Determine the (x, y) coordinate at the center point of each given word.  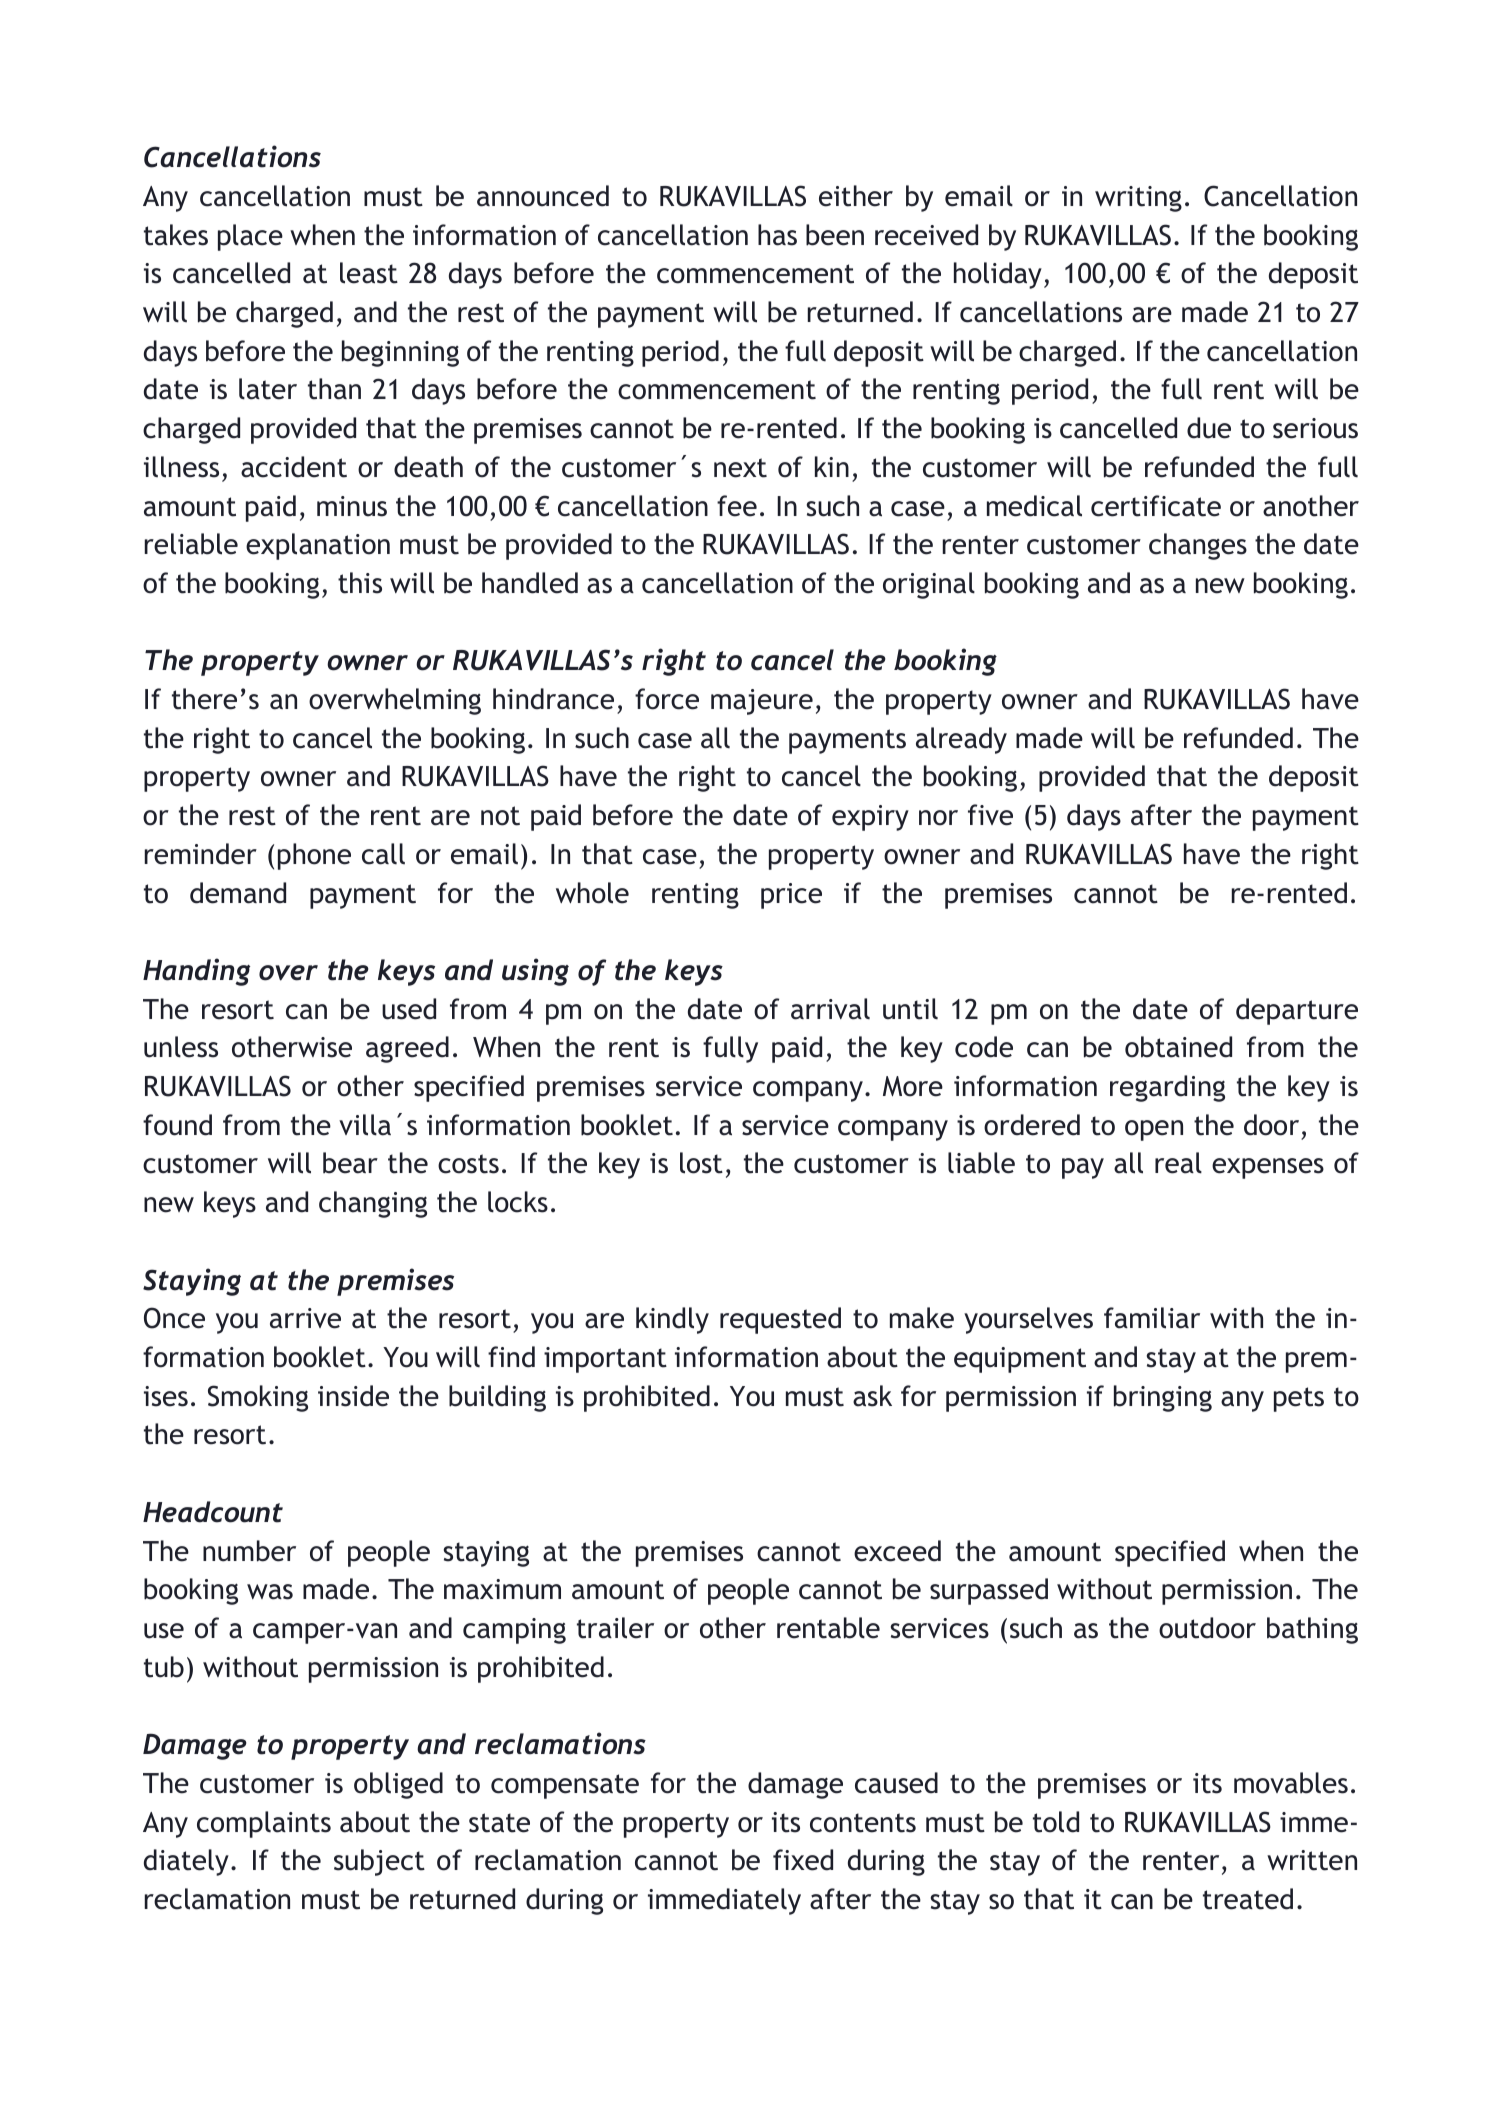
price (791, 896)
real (1178, 1163)
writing (1138, 199)
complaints (264, 1824)
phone (314, 856)
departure (1297, 1011)
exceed (897, 1551)
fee (737, 506)
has (777, 235)
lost (701, 1163)
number (249, 1551)
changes (1198, 546)
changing (373, 1204)
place (250, 237)
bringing (1163, 1398)
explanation (318, 546)
